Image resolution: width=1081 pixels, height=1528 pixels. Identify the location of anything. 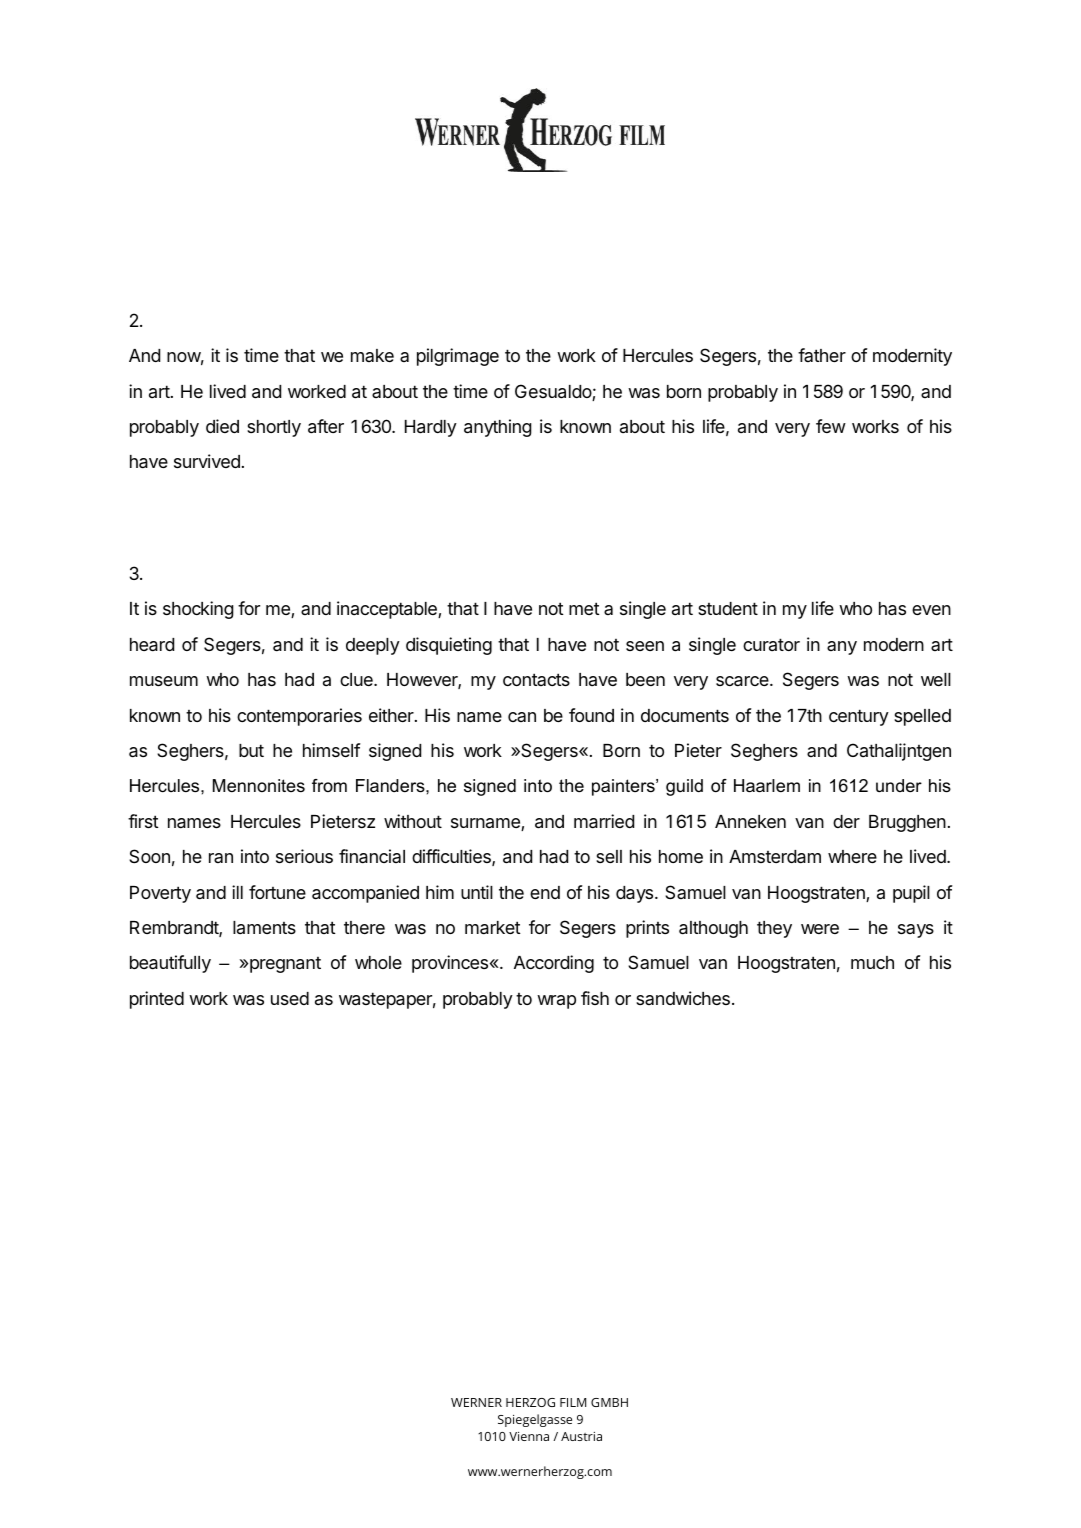
(498, 428).
